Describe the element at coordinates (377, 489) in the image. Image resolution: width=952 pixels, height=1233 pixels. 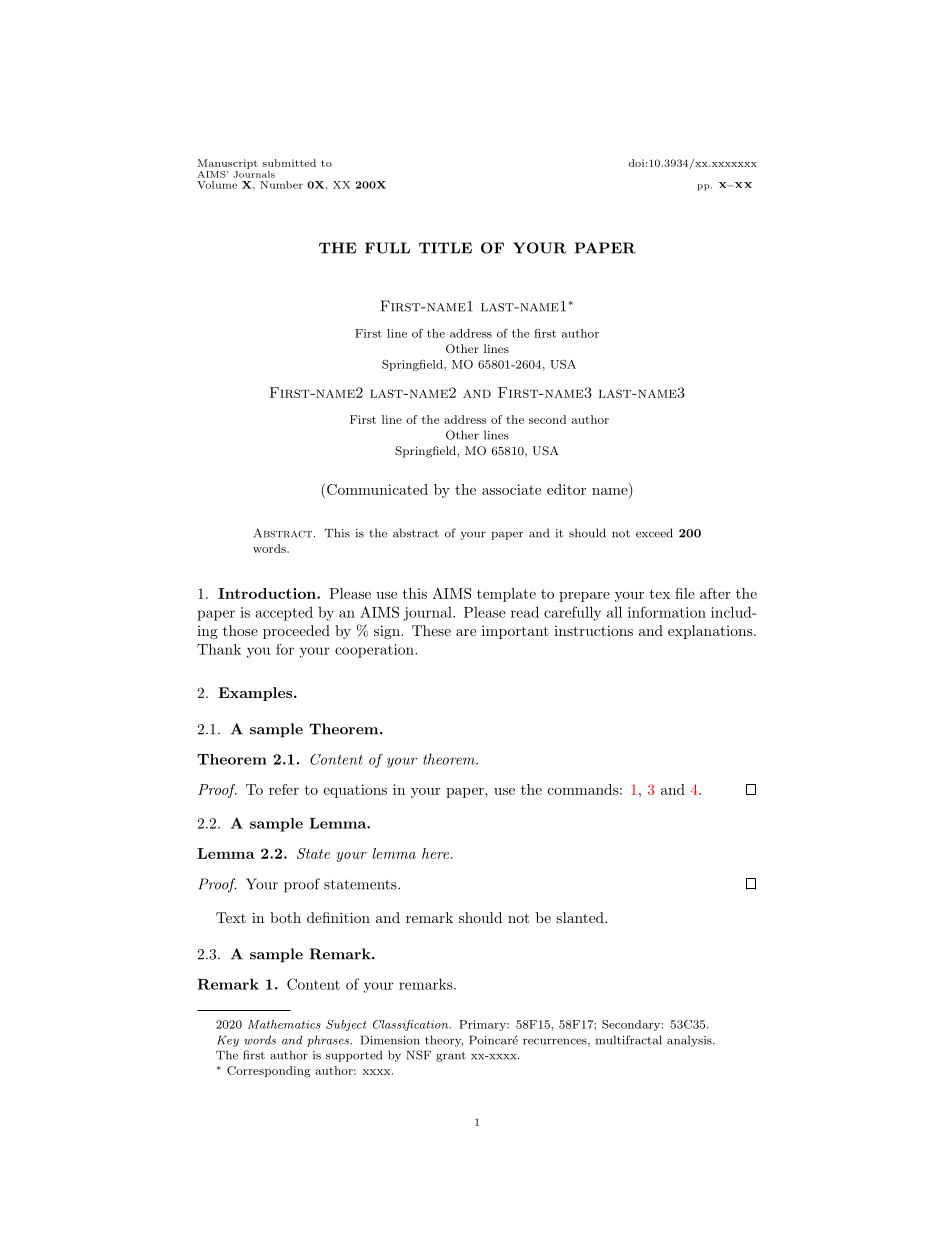
I see `Communicated` at that location.
